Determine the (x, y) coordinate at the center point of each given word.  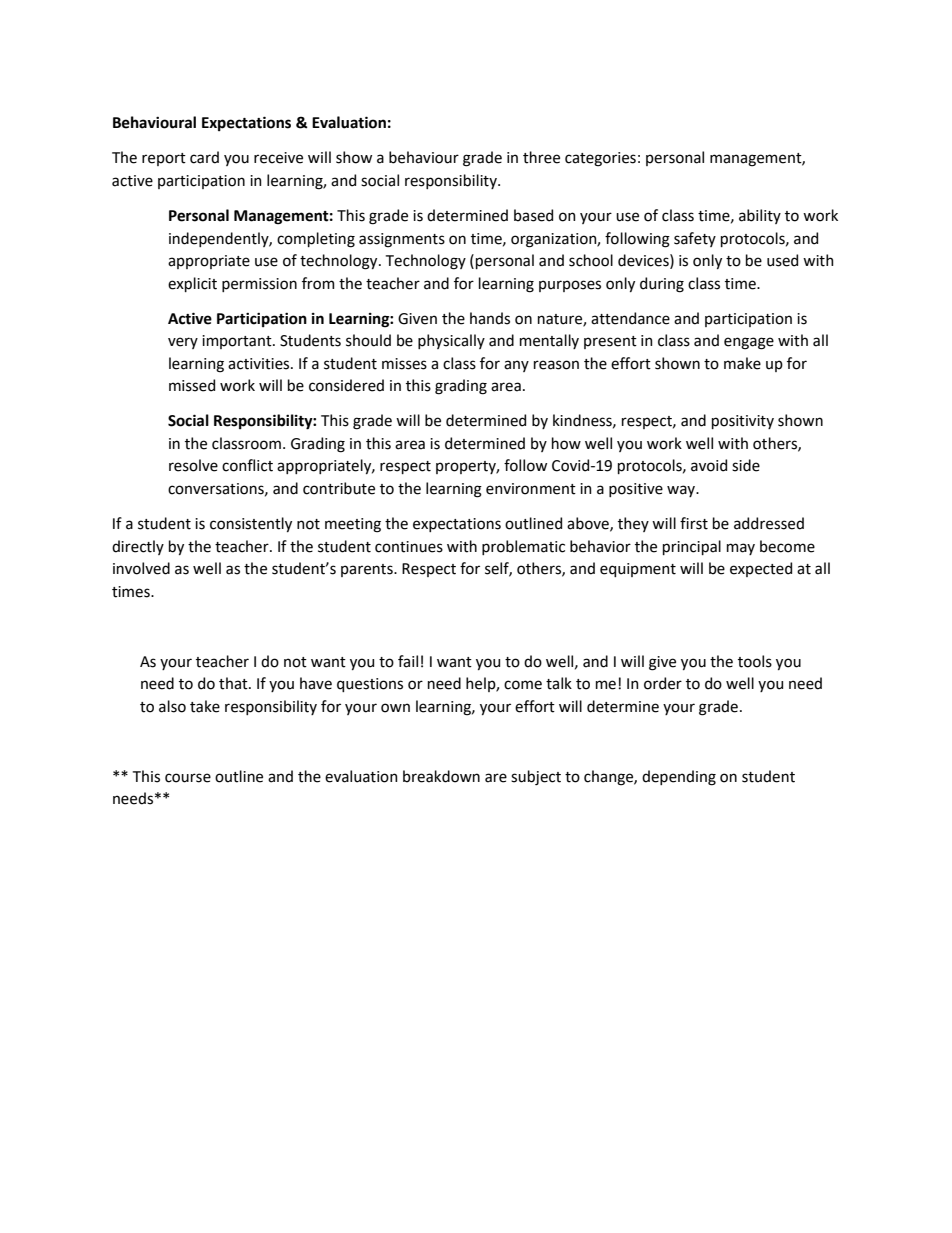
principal (692, 547)
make (742, 363)
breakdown (441, 776)
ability (760, 216)
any (516, 366)
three (541, 157)
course (188, 778)
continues (409, 547)
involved (141, 568)
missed (192, 385)
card (204, 157)
